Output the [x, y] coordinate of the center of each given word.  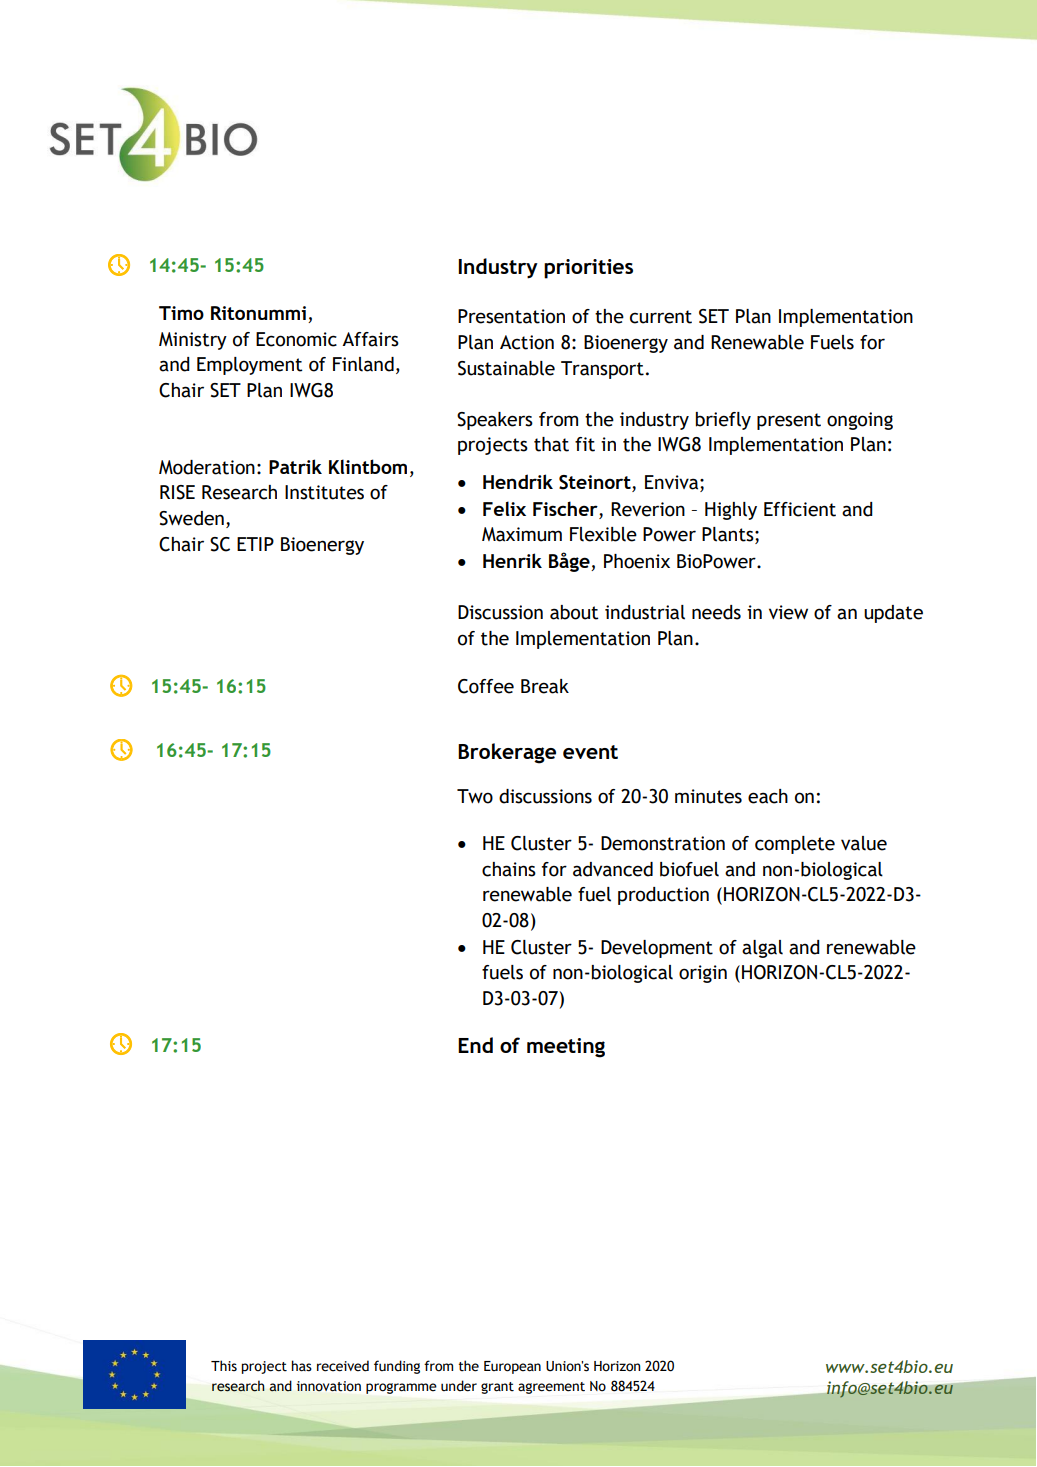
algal [762, 949]
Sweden [191, 518]
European [512, 1367]
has [301, 1366]
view [788, 612]
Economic [296, 339]
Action [527, 342]
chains [509, 869]
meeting [566, 1048]
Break [545, 686]
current [661, 317]
